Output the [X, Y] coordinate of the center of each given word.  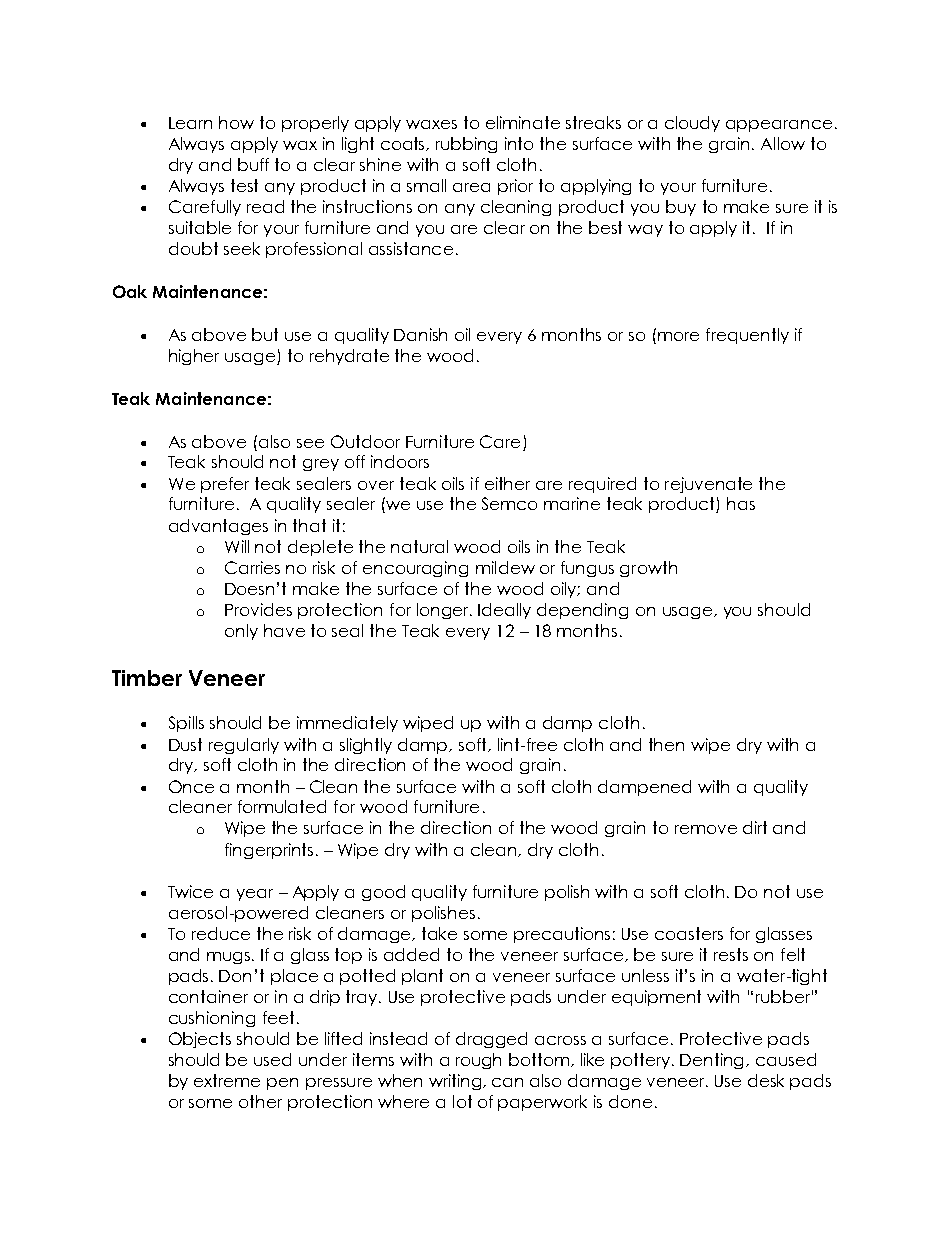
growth [648, 569]
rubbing [466, 145]
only [241, 632]
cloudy [692, 124]
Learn [190, 123]
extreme [227, 1080]
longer [444, 611]
